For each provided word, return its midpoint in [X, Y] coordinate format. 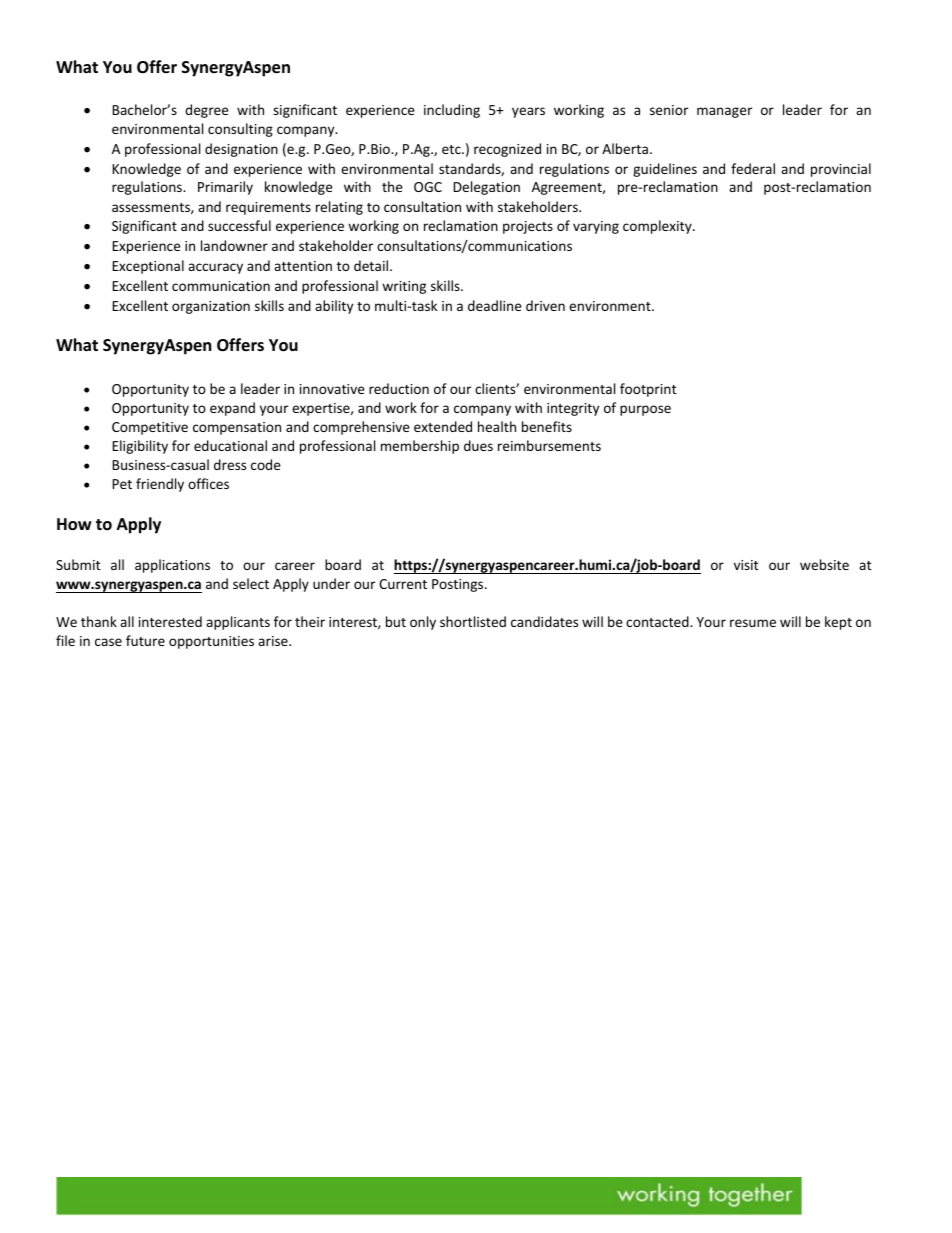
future [145, 640]
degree [207, 111]
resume [753, 623]
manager [724, 112]
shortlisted [473, 621]
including [452, 111]
